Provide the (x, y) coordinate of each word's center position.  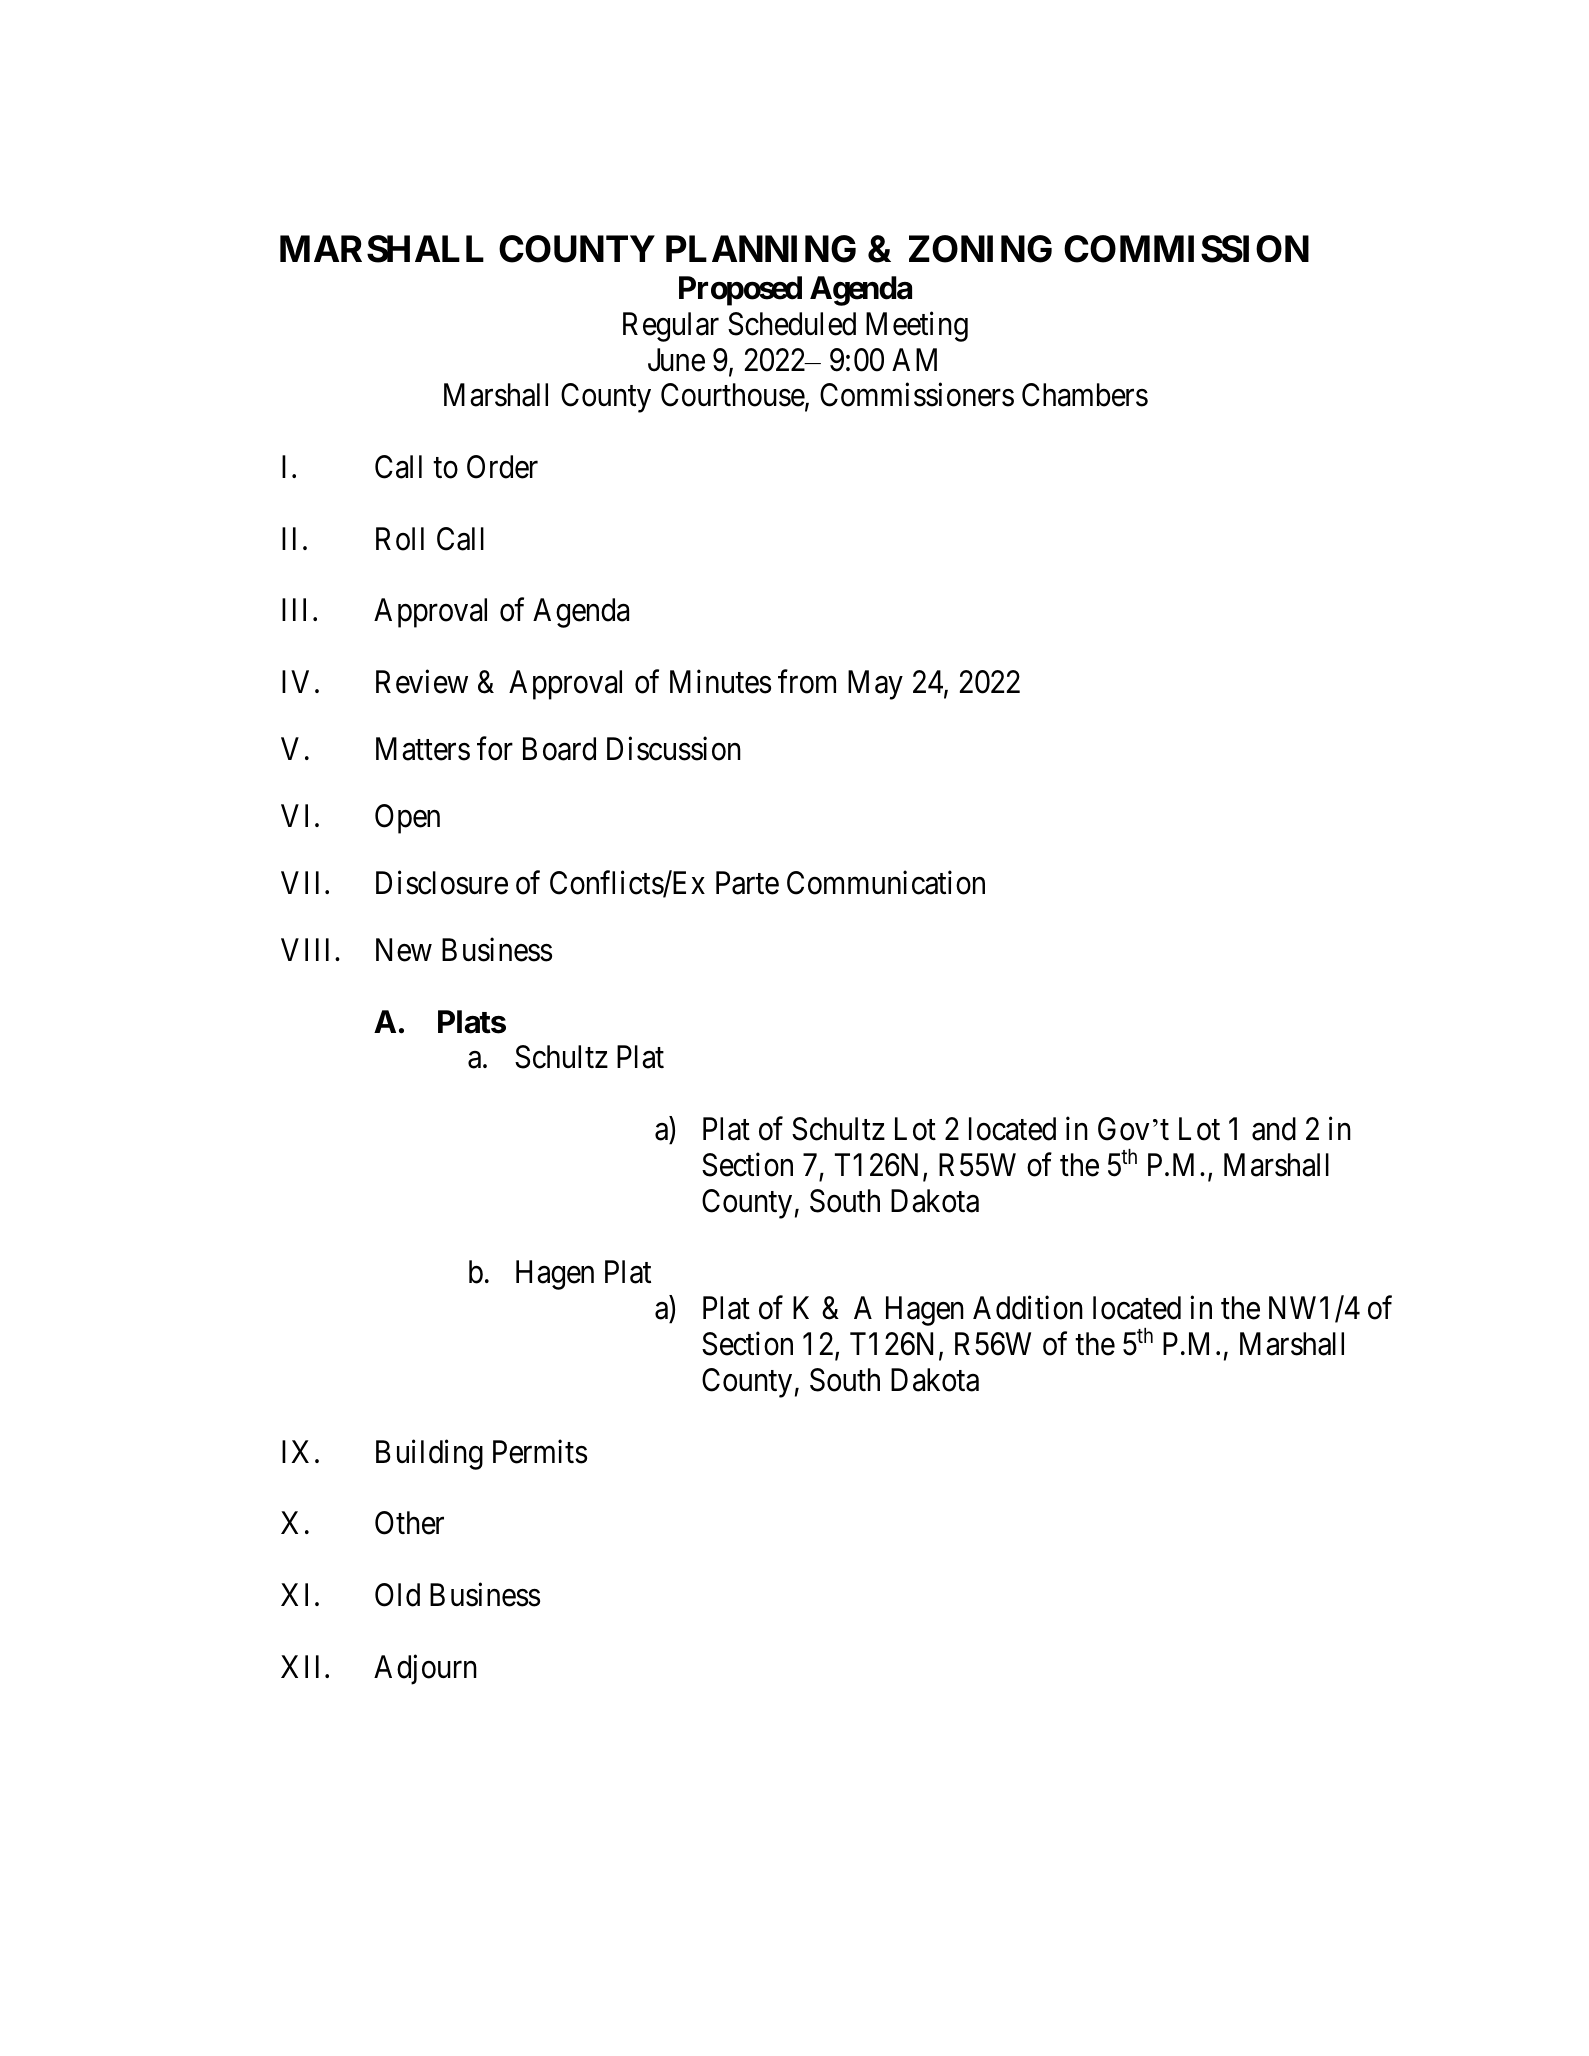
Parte (747, 883)
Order (502, 467)
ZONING (980, 249)
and (1274, 1129)
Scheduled (792, 324)
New (404, 950)
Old (397, 1595)
